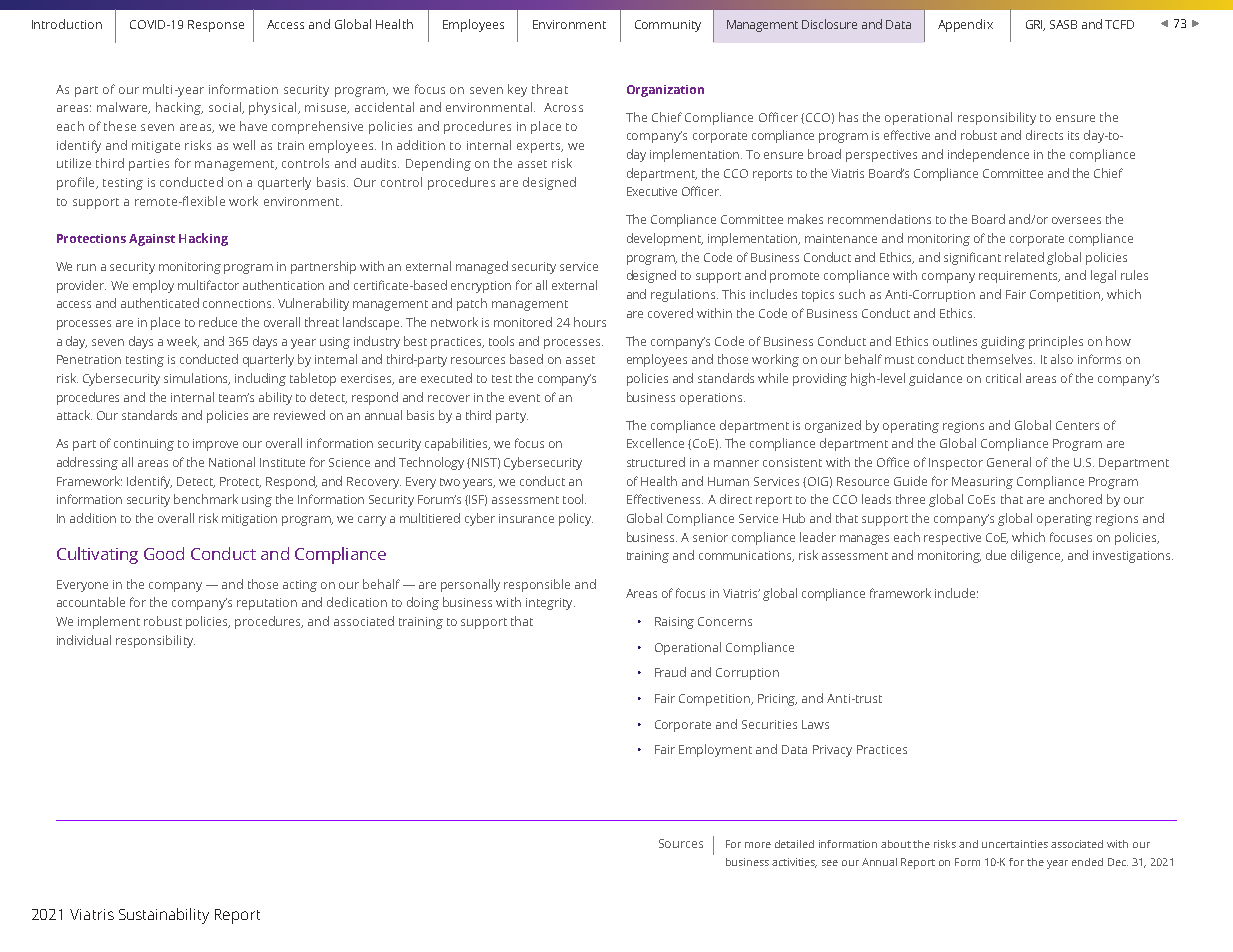 Image resolution: width=1233 pixels, height=952 pixels. Describe the element at coordinates (1024, 257) in the page. I see `related` at that location.
